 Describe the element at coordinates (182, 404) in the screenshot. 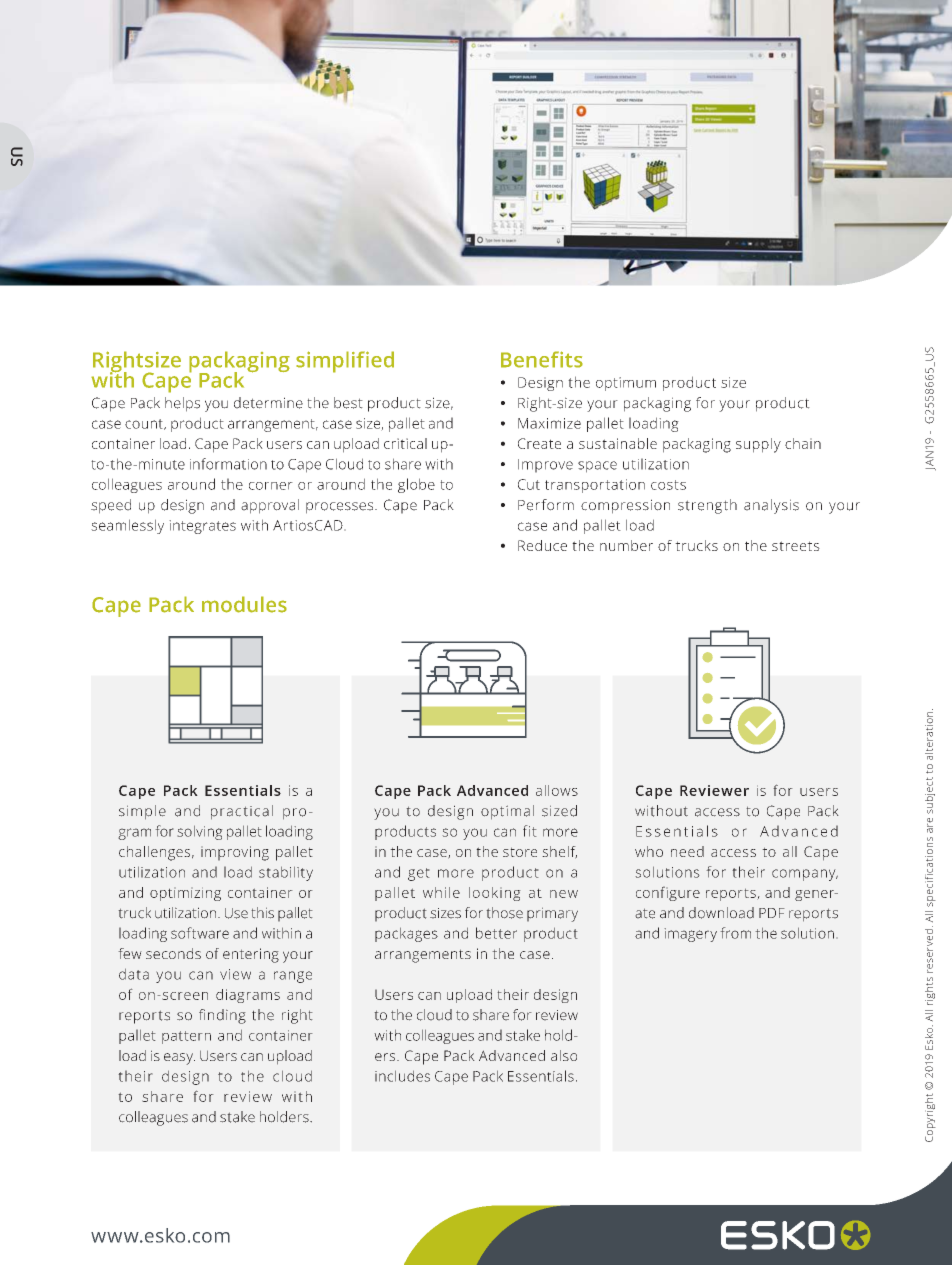

I see `helps` at that location.
